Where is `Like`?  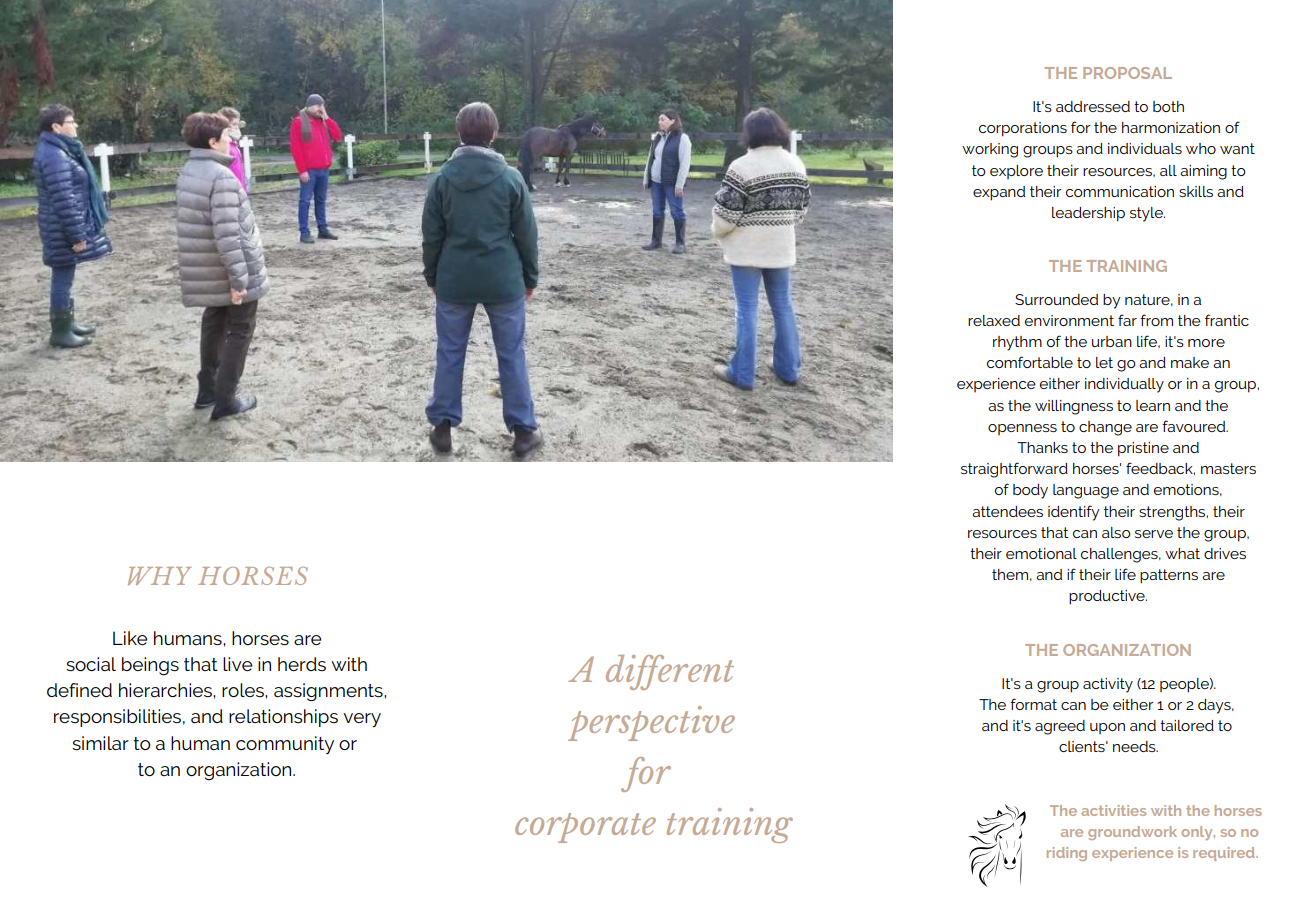 Like is located at coordinates (130, 638).
